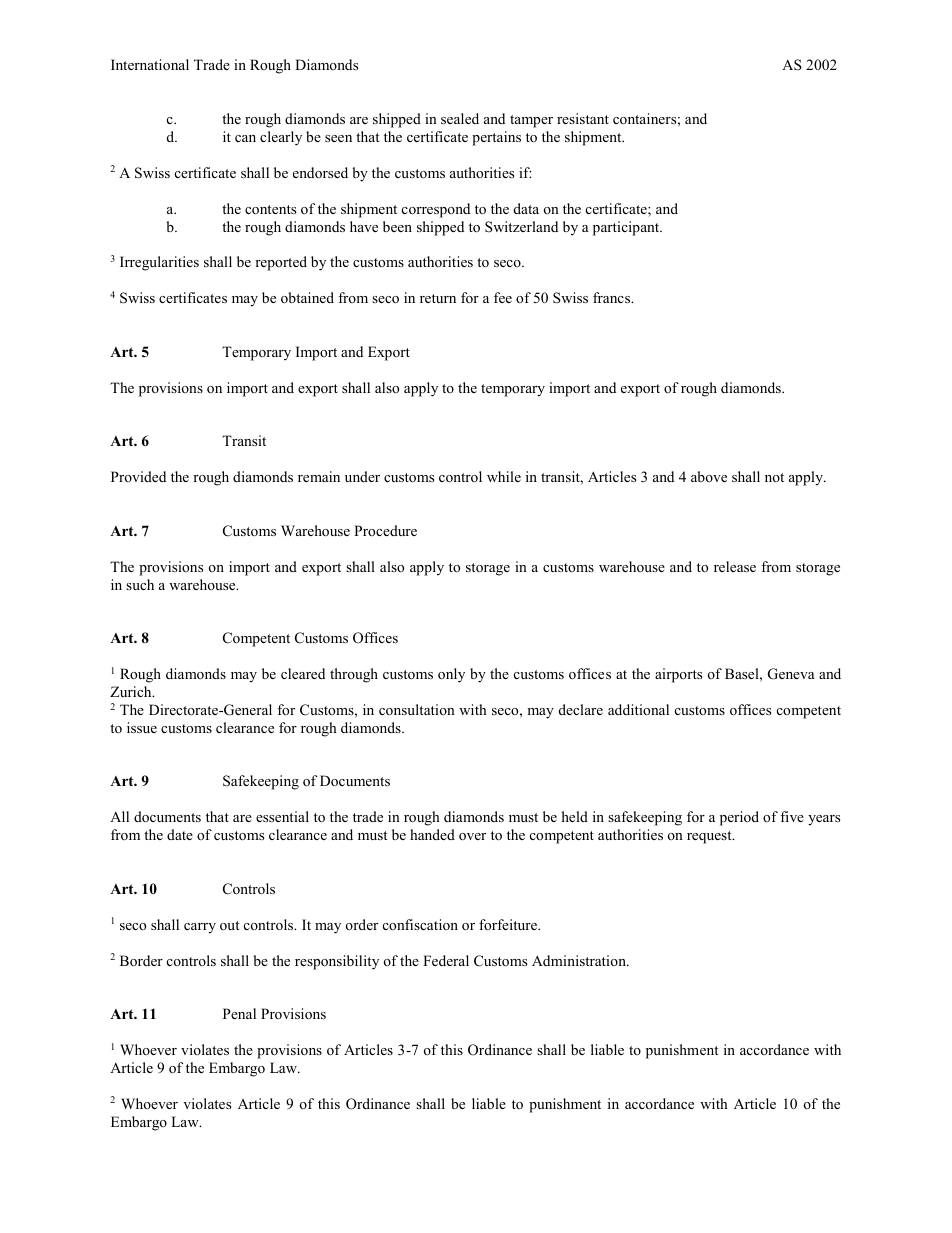 This document has width=952, height=1233. Describe the element at coordinates (446, 960) in the document. I see `Federal` at that location.
